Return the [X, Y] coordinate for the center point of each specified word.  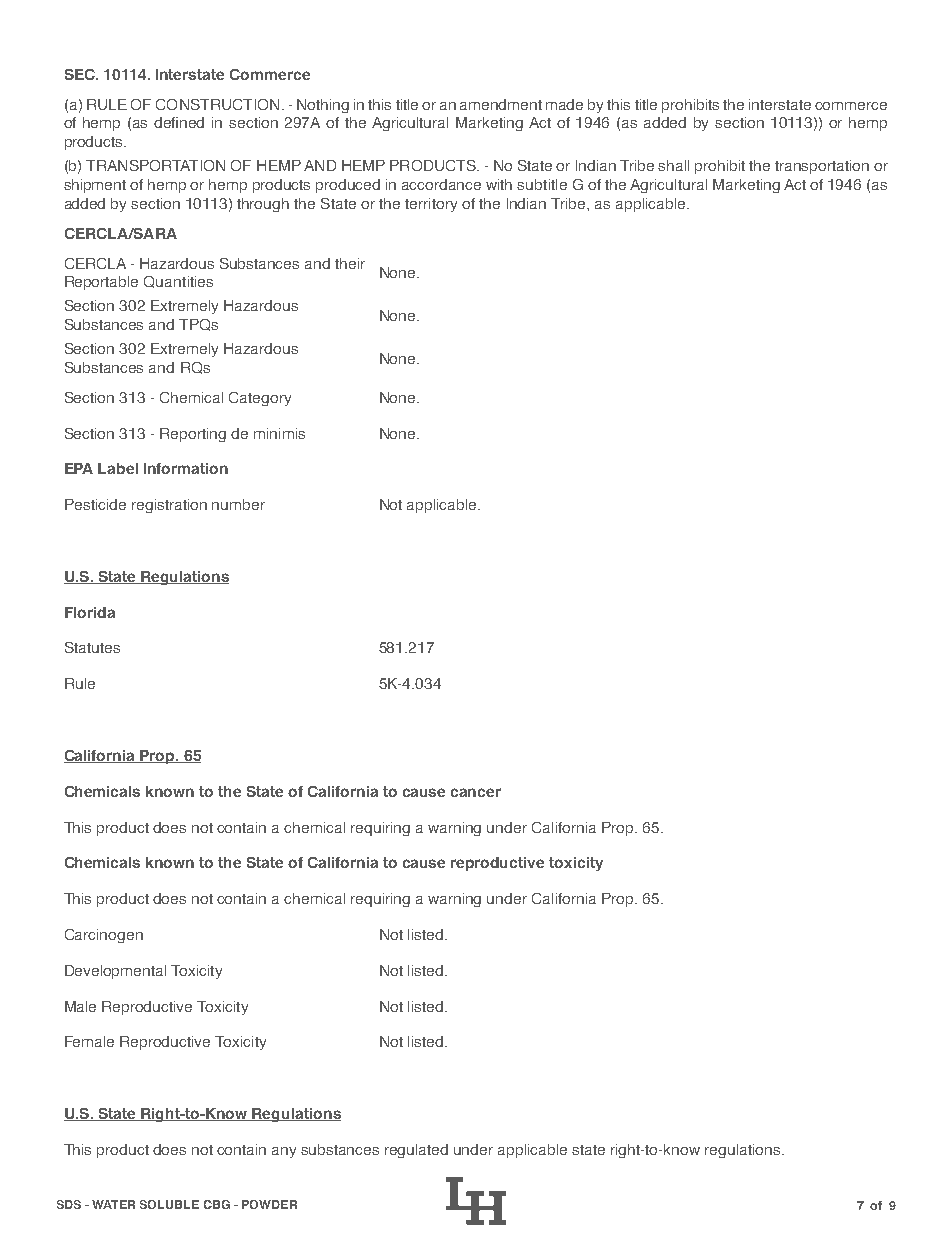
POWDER [269, 1204]
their [350, 263]
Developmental [115, 972]
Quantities [178, 282]
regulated [416, 1151]
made [564, 104]
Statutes [92, 647]
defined [179, 122]
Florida [90, 612]
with [499, 184]
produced [348, 186]
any [284, 1152]
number [238, 504]
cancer [476, 792]
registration [169, 506]
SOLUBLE [169, 1204]
